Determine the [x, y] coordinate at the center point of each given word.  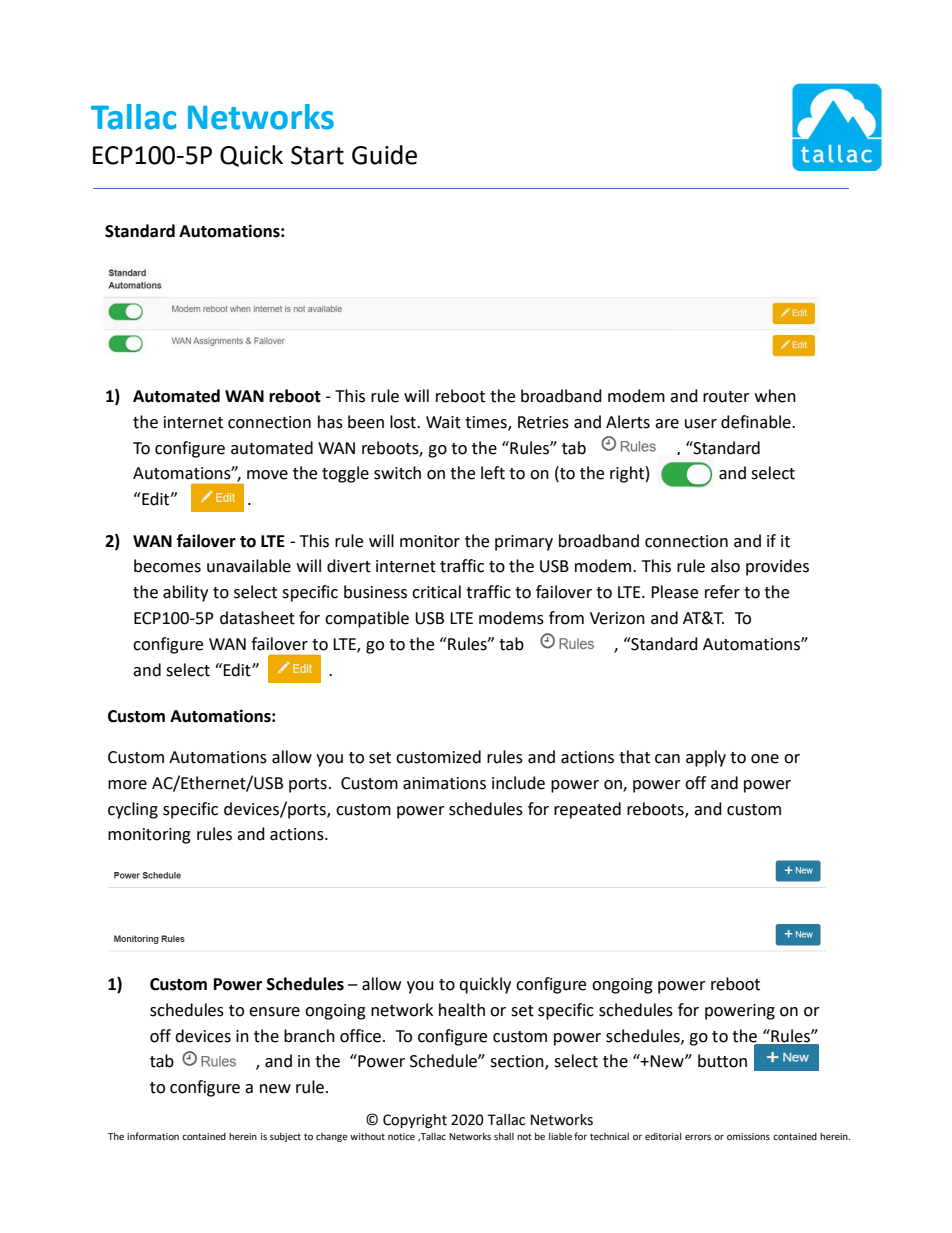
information [153, 1136]
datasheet [257, 618]
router [726, 397]
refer [722, 592]
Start [317, 155]
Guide [384, 155]
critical [436, 592]
